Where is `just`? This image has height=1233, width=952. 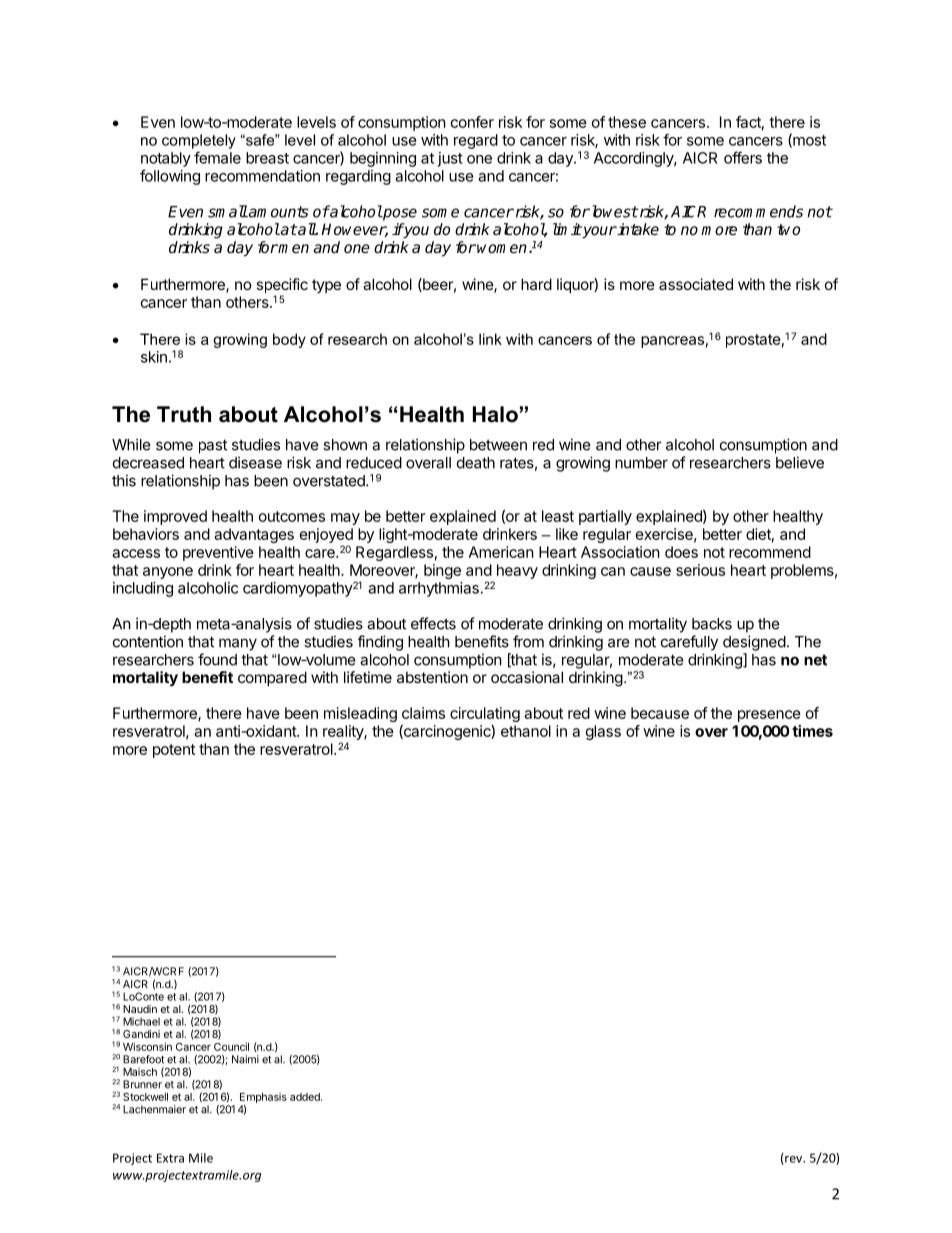
just is located at coordinates (450, 159).
